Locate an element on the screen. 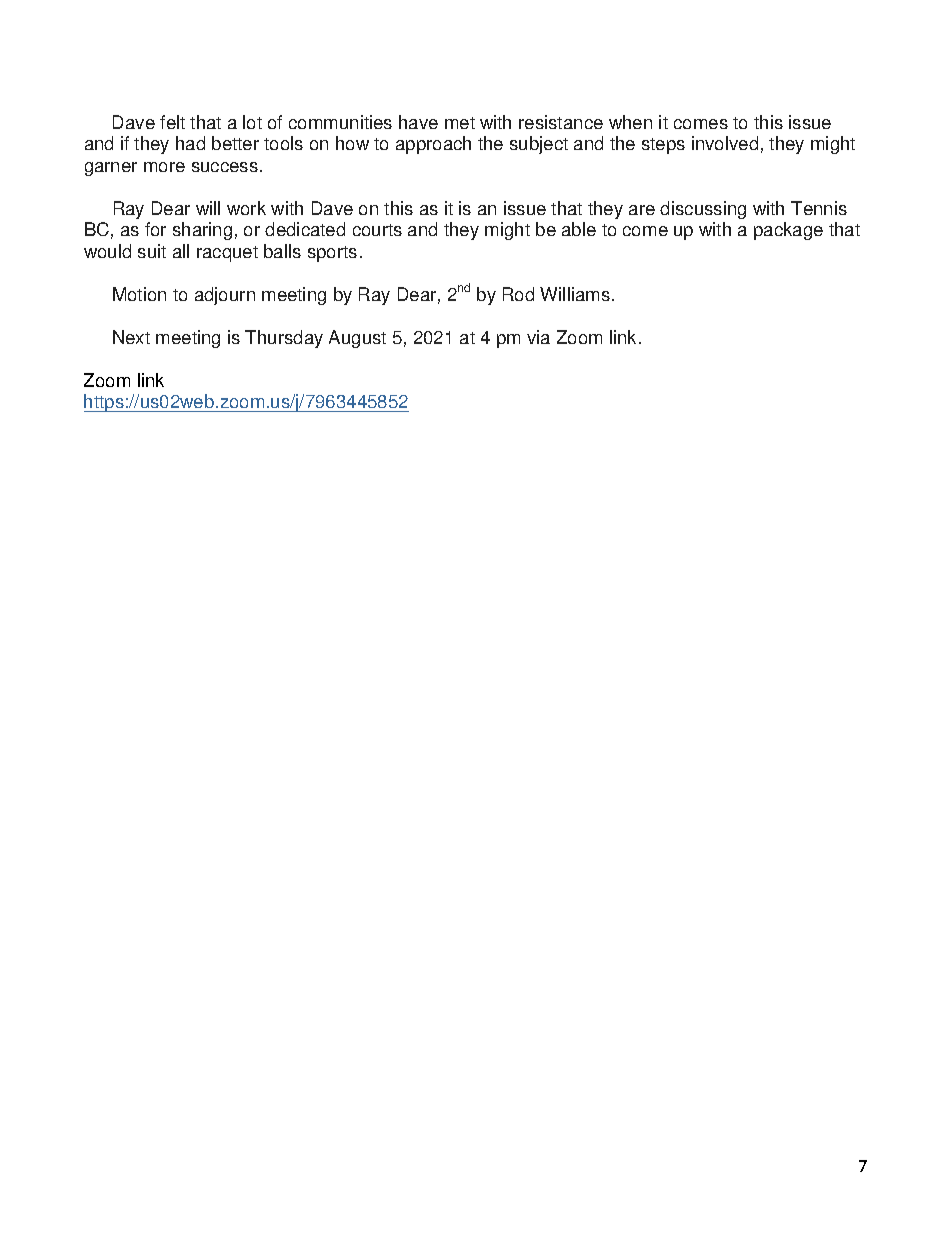  via is located at coordinates (538, 337).
